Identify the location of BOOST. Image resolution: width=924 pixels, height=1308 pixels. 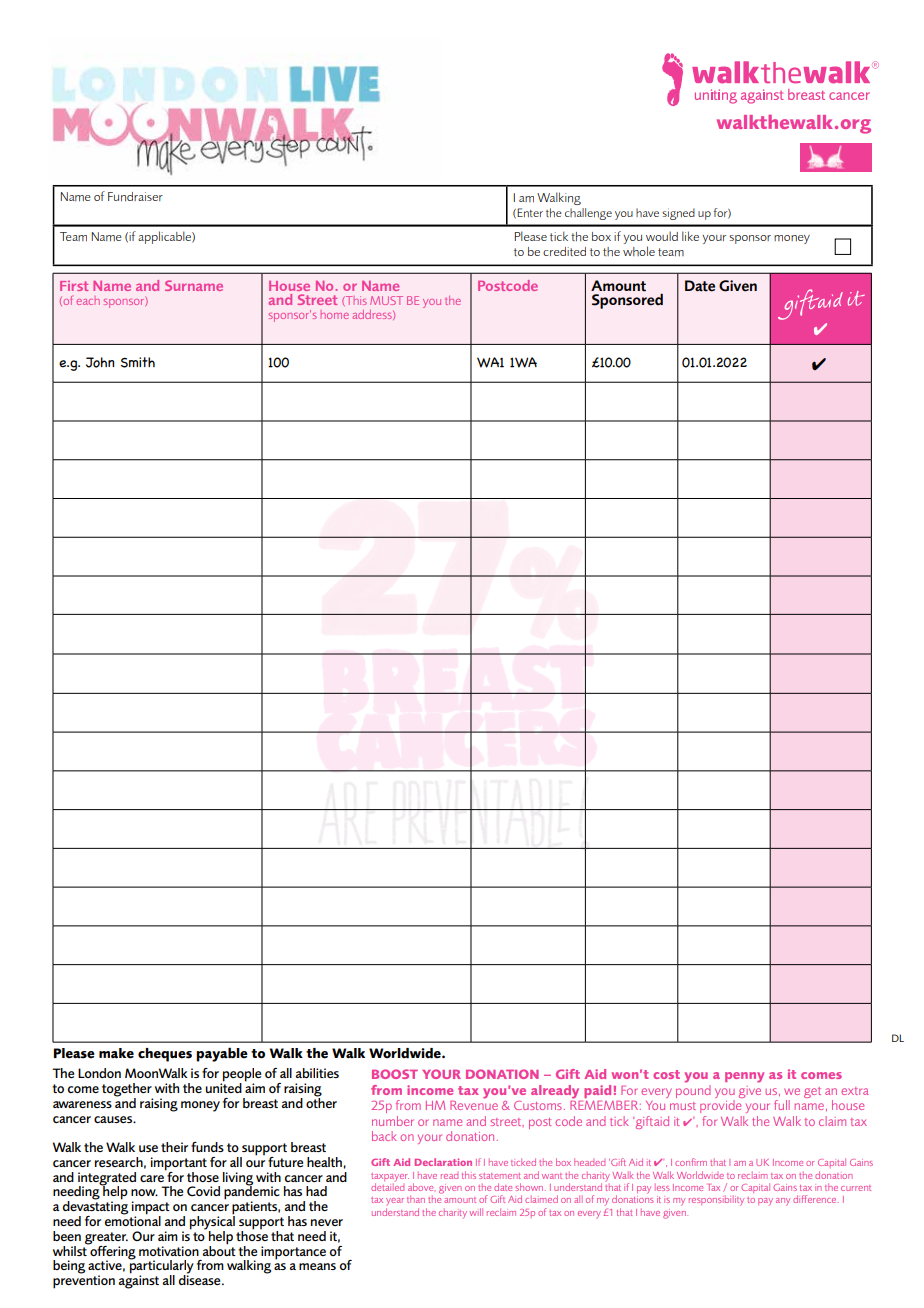
(395, 1074).
